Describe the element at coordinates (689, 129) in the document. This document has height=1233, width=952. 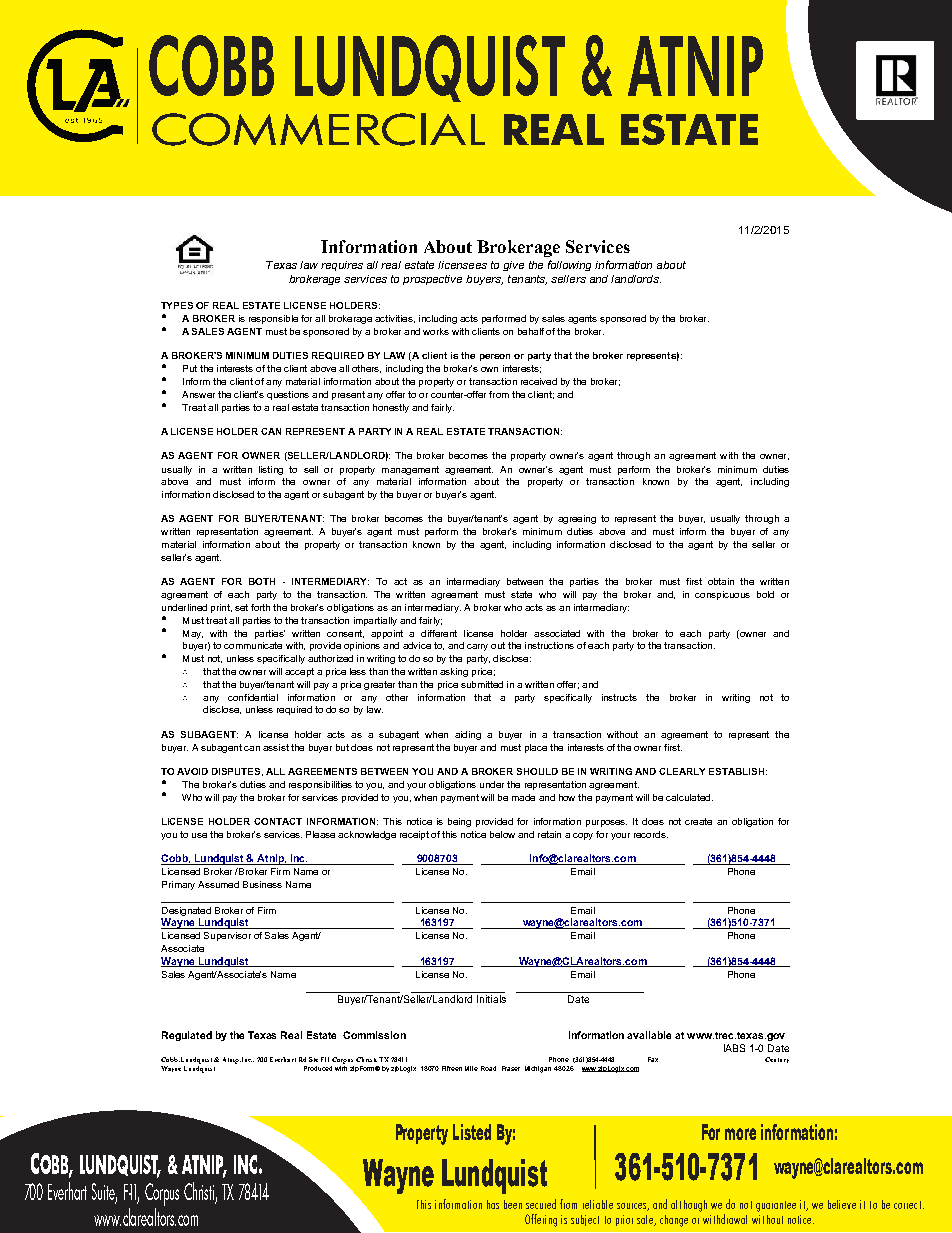
I see `ESTATE` at that location.
